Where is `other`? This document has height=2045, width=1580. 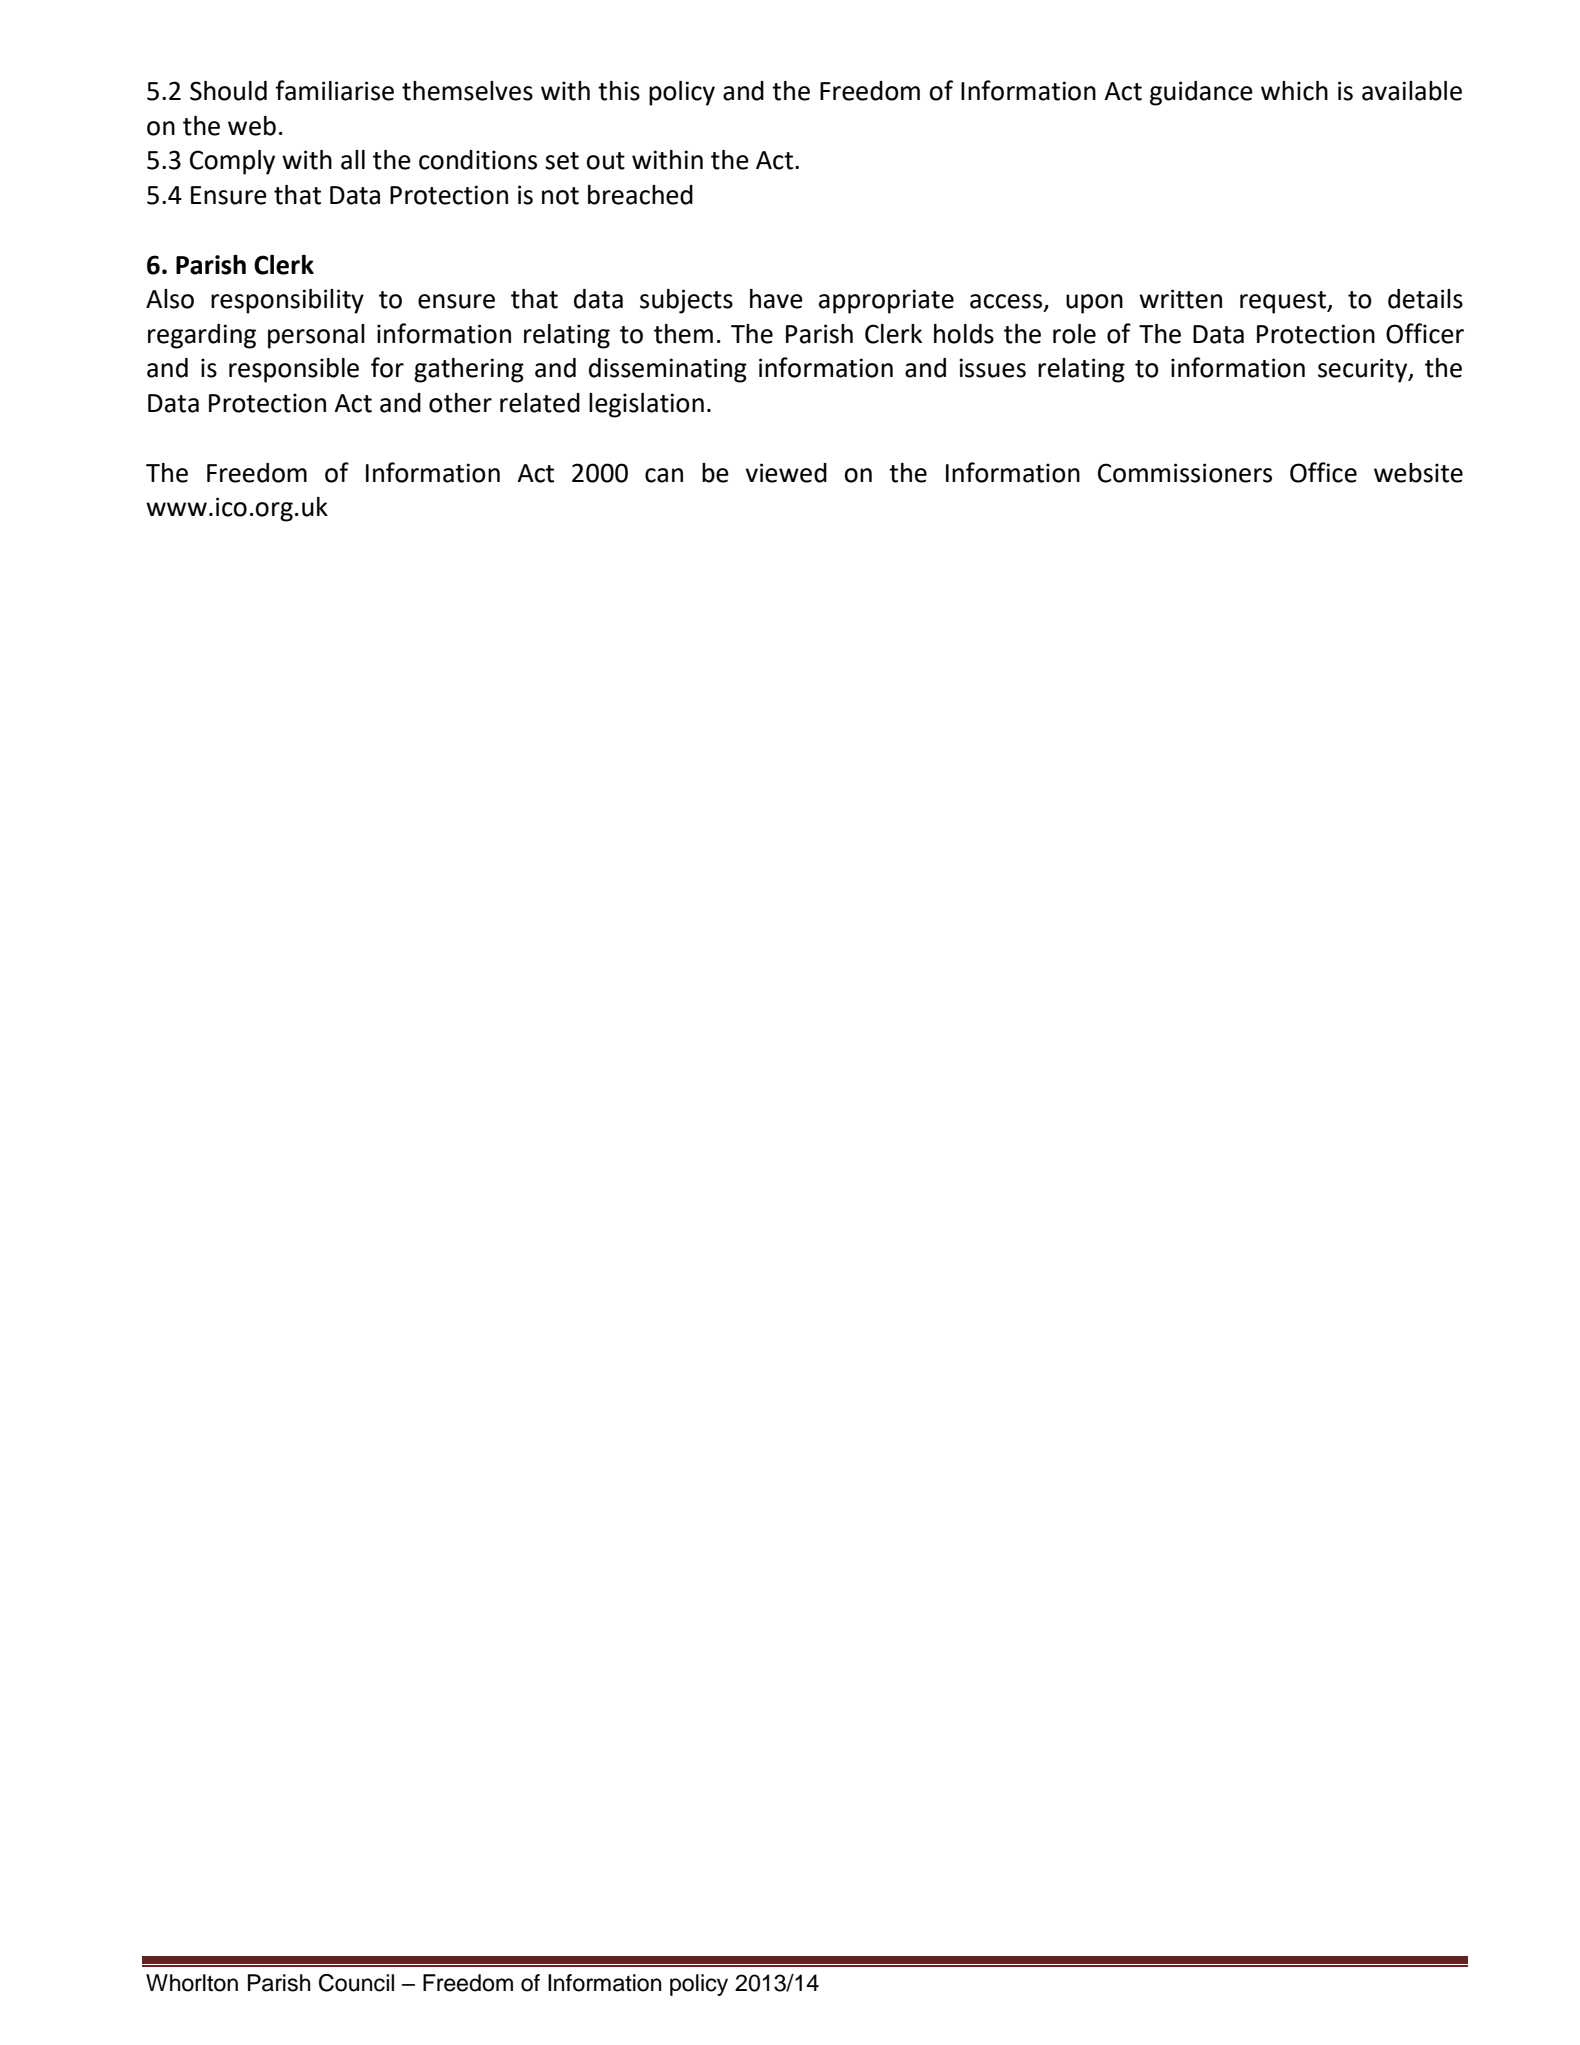 other is located at coordinates (460, 403).
